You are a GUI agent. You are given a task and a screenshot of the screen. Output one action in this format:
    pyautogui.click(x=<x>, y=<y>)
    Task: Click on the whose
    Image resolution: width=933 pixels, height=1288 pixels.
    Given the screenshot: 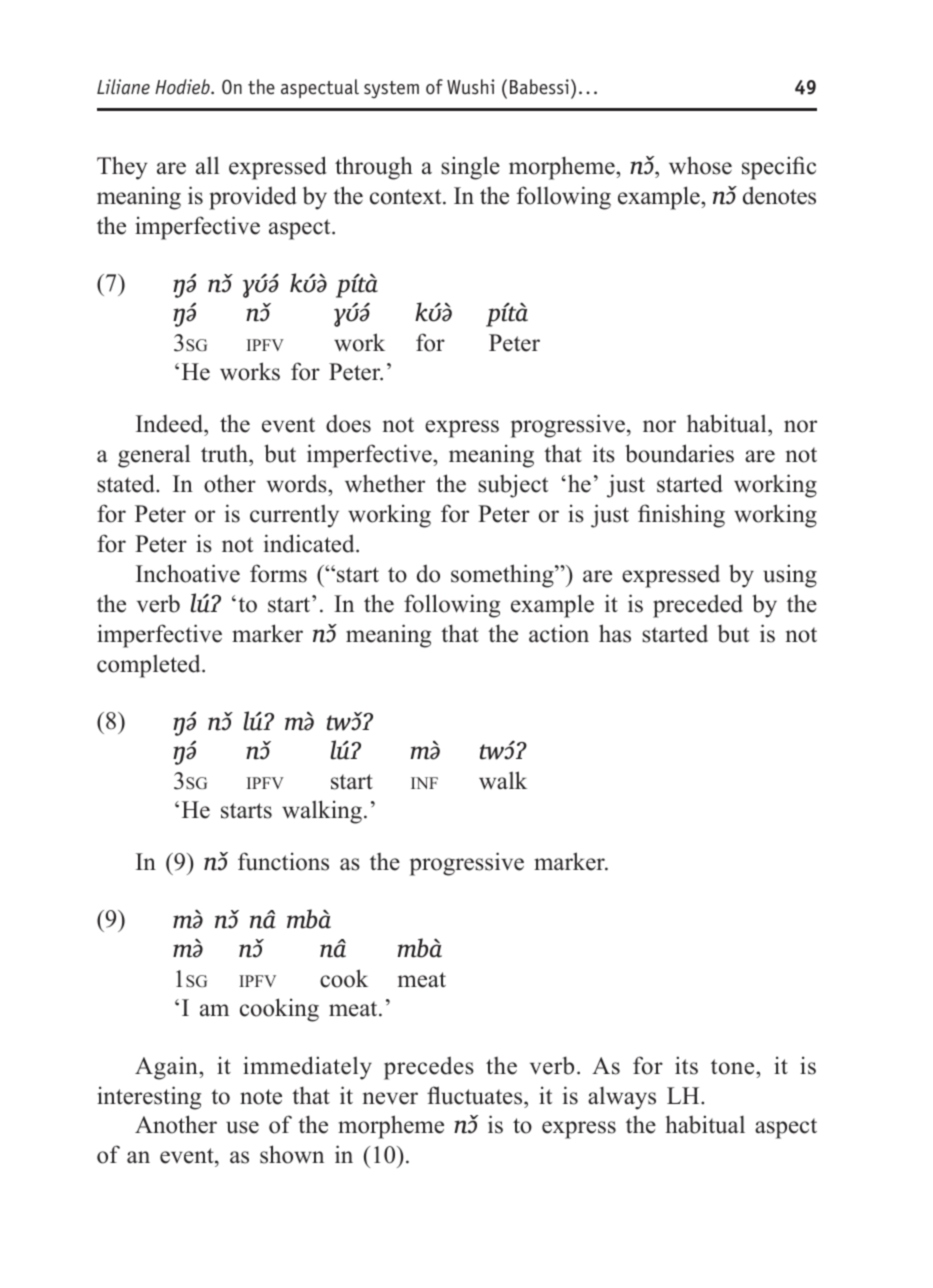 What is the action you would take?
    pyautogui.click(x=700, y=165)
